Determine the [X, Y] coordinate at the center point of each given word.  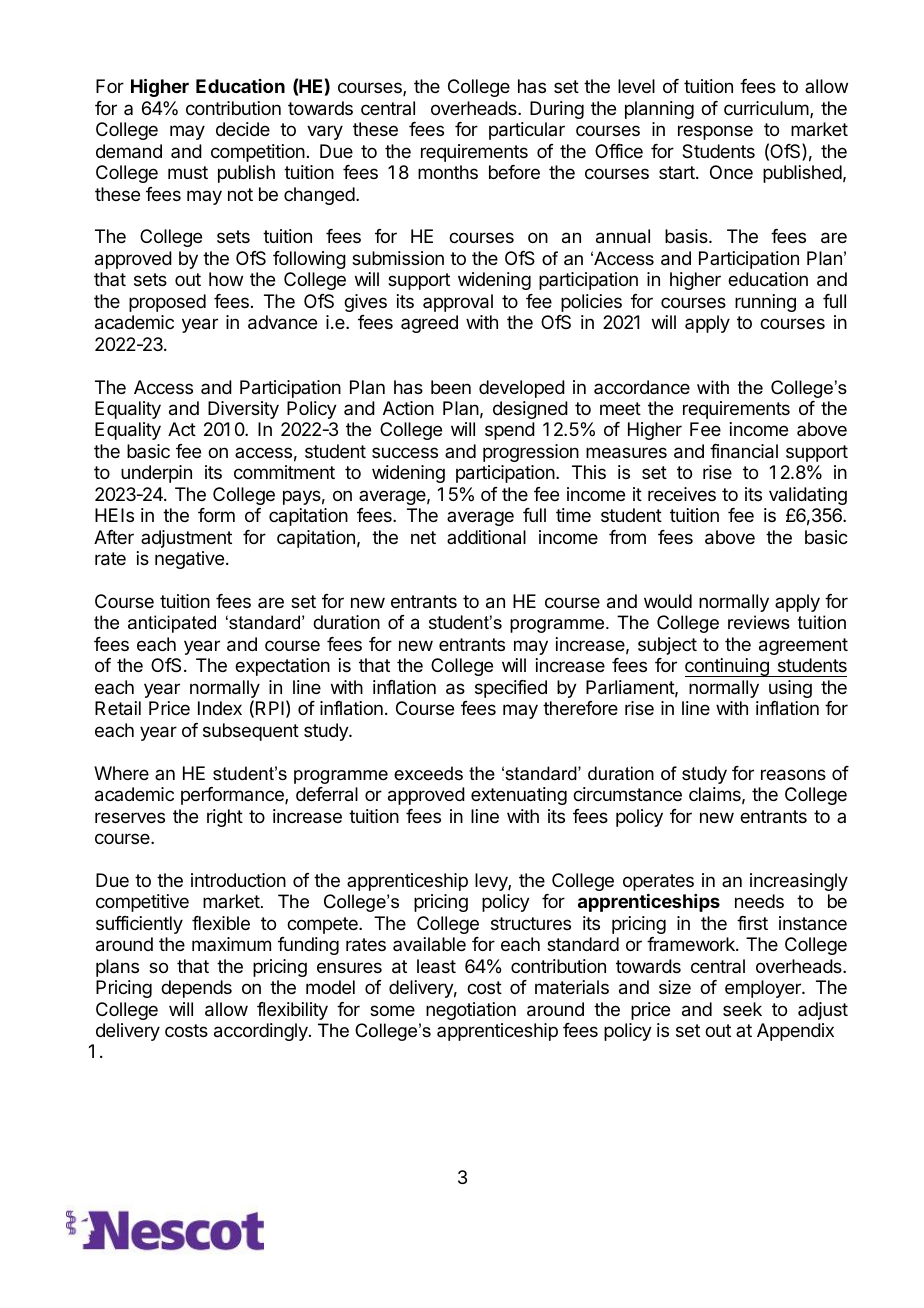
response [715, 132]
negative [189, 560]
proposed [167, 303]
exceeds [428, 773]
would [668, 601]
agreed [429, 324]
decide [243, 129]
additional [486, 537]
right [225, 818]
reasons [793, 775]
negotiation [471, 1011]
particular [527, 131]
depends [196, 989]
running [765, 303]
